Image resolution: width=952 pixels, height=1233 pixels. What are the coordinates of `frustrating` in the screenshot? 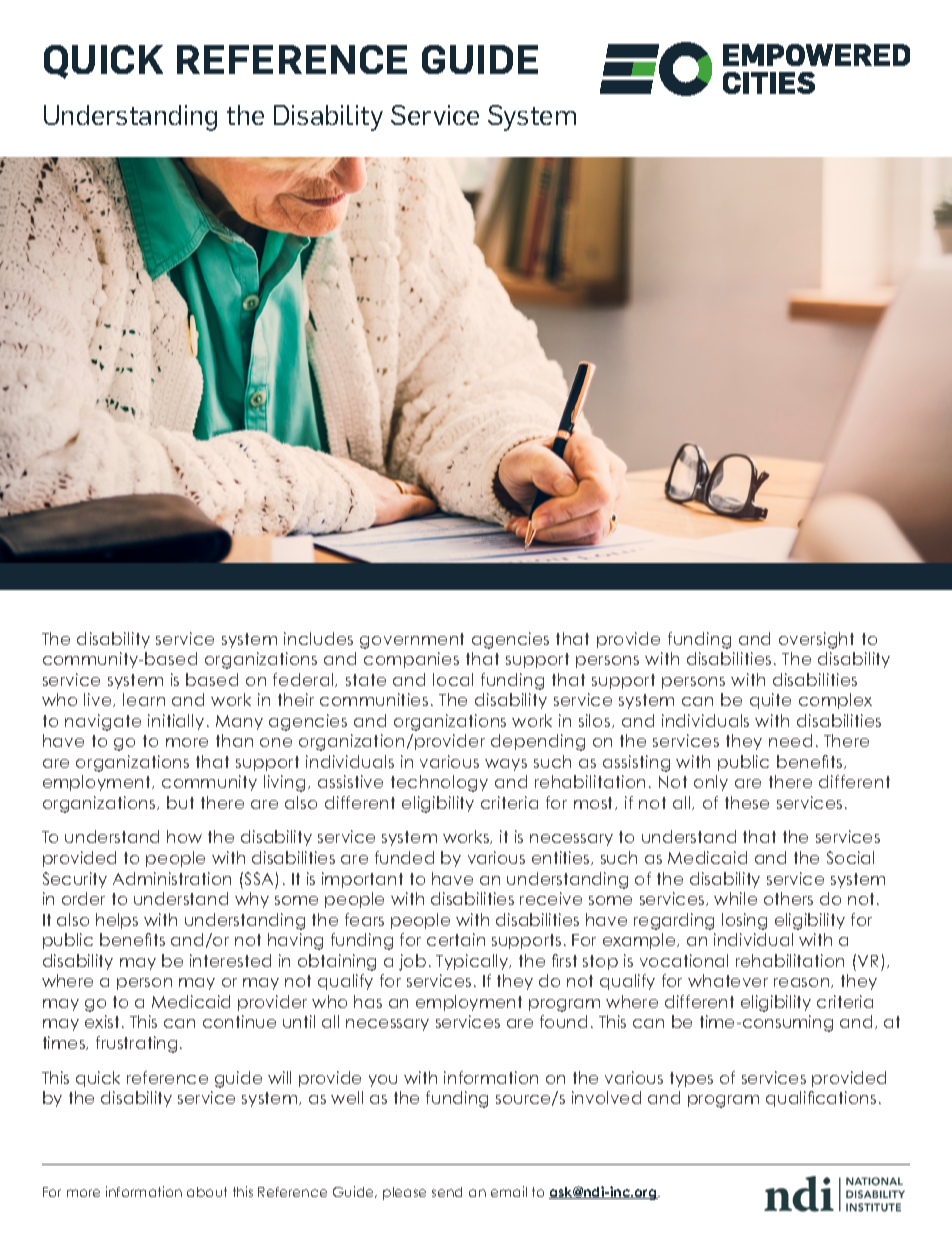 It's located at (136, 1044).
